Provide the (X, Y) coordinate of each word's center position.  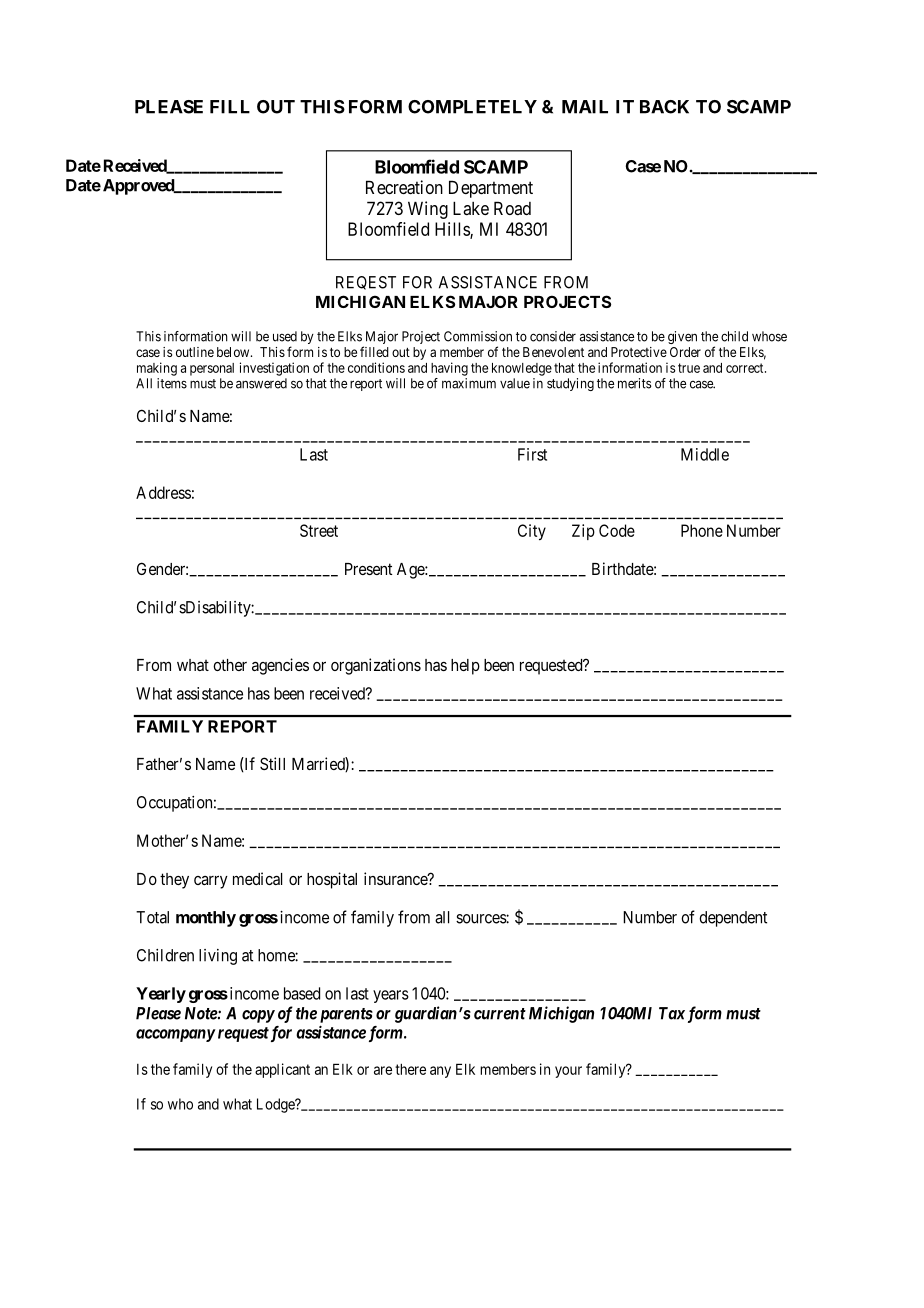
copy (258, 1016)
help (465, 667)
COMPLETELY (472, 107)
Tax (672, 1013)
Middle (705, 454)
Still (272, 763)
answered (261, 383)
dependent (733, 919)
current (500, 1014)
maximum (469, 383)
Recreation (404, 187)
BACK (664, 107)
